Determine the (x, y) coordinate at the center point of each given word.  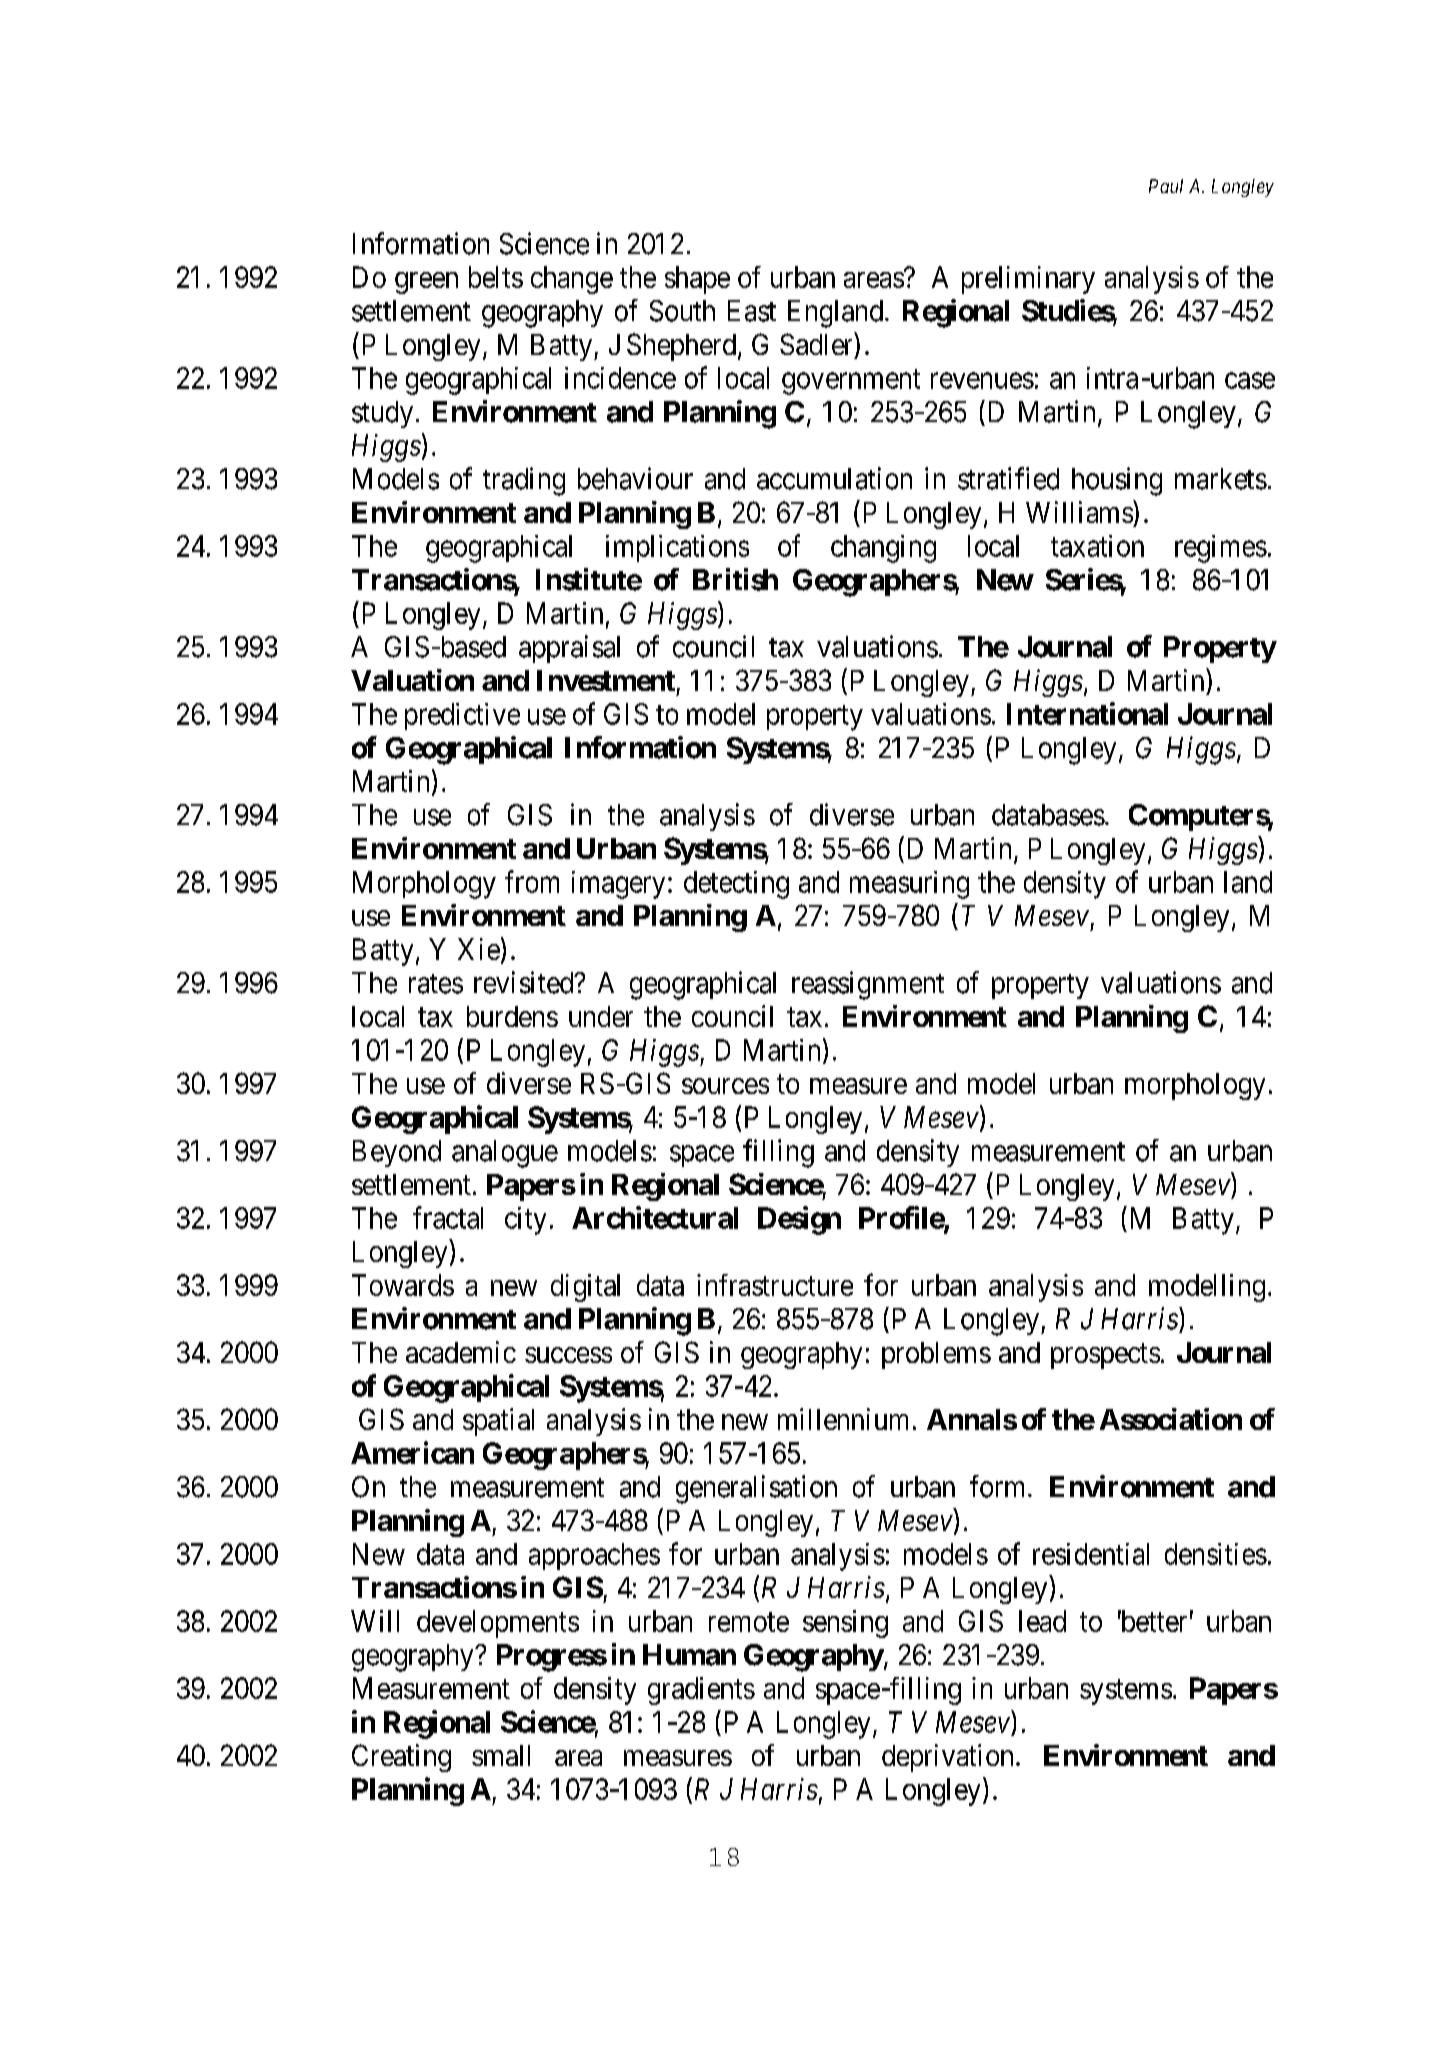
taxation (1097, 546)
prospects (1105, 1356)
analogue (505, 1154)
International (1087, 713)
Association (1171, 1419)
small (501, 1755)
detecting (736, 885)
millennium (843, 1419)
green (426, 283)
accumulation (834, 478)
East (752, 311)
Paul (1166, 186)
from (532, 881)
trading (524, 481)
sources (725, 1086)
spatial (498, 1422)
